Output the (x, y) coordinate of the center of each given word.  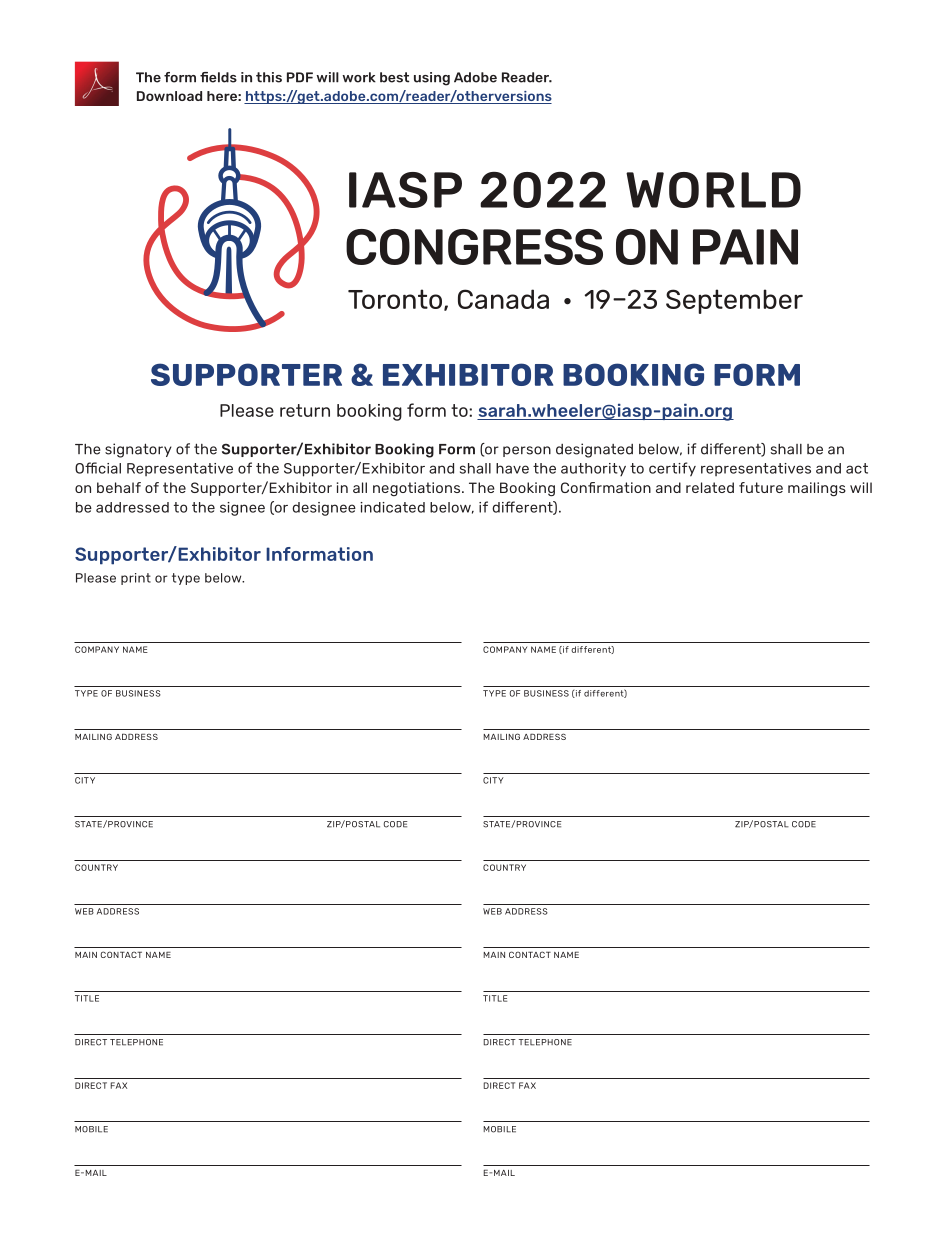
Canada (503, 299)
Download (169, 96)
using (432, 79)
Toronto (395, 299)
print (136, 579)
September (734, 301)
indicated (392, 507)
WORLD (713, 190)
